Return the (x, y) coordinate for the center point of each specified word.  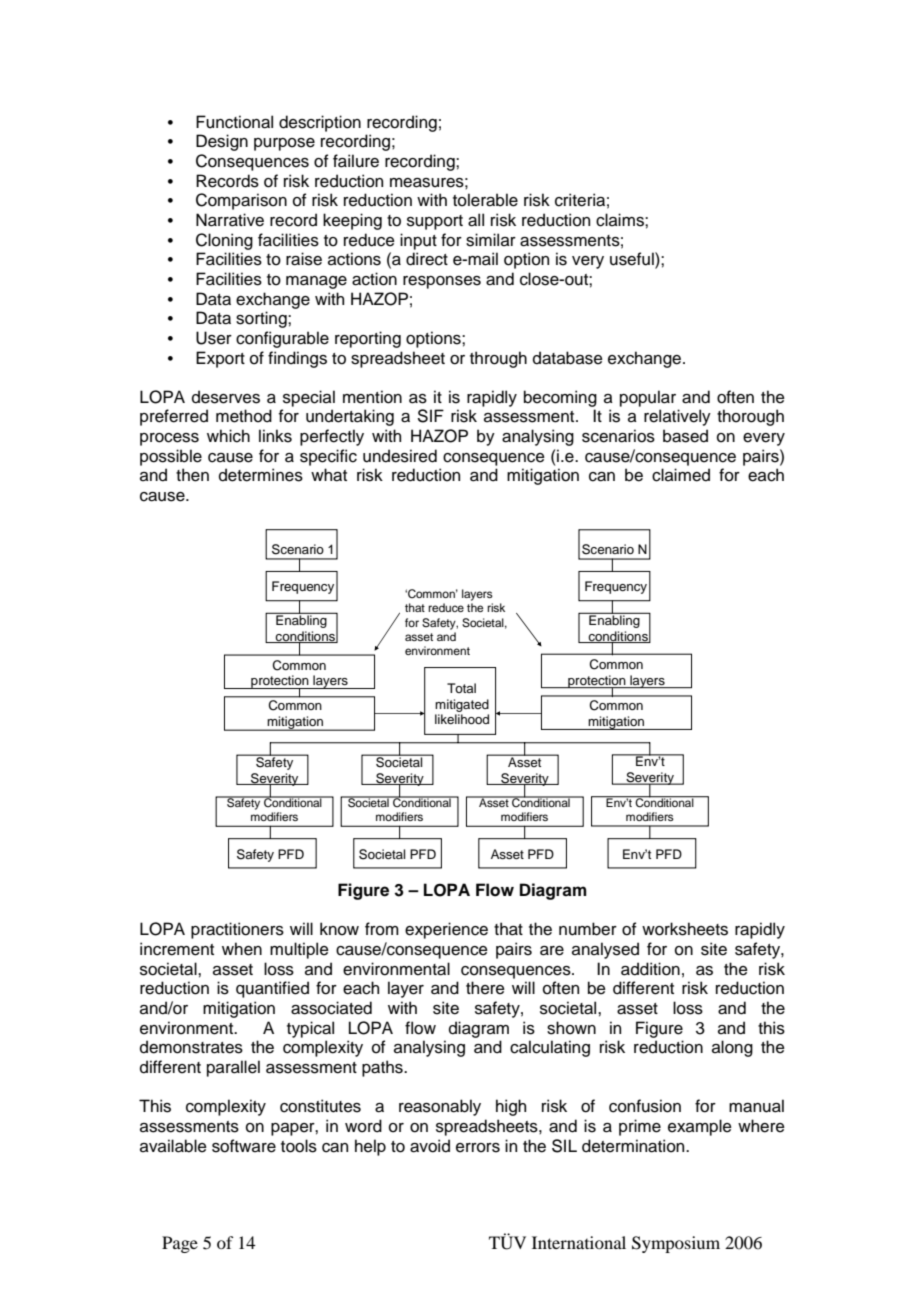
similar (491, 240)
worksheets (685, 929)
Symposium (676, 1244)
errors (478, 1148)
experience (446, 930)
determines (261, 475)
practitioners (237, 930)
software (244, 1146)
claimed (681, 475)
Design (222, 142)
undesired (400, 456)
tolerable (485, 200)
